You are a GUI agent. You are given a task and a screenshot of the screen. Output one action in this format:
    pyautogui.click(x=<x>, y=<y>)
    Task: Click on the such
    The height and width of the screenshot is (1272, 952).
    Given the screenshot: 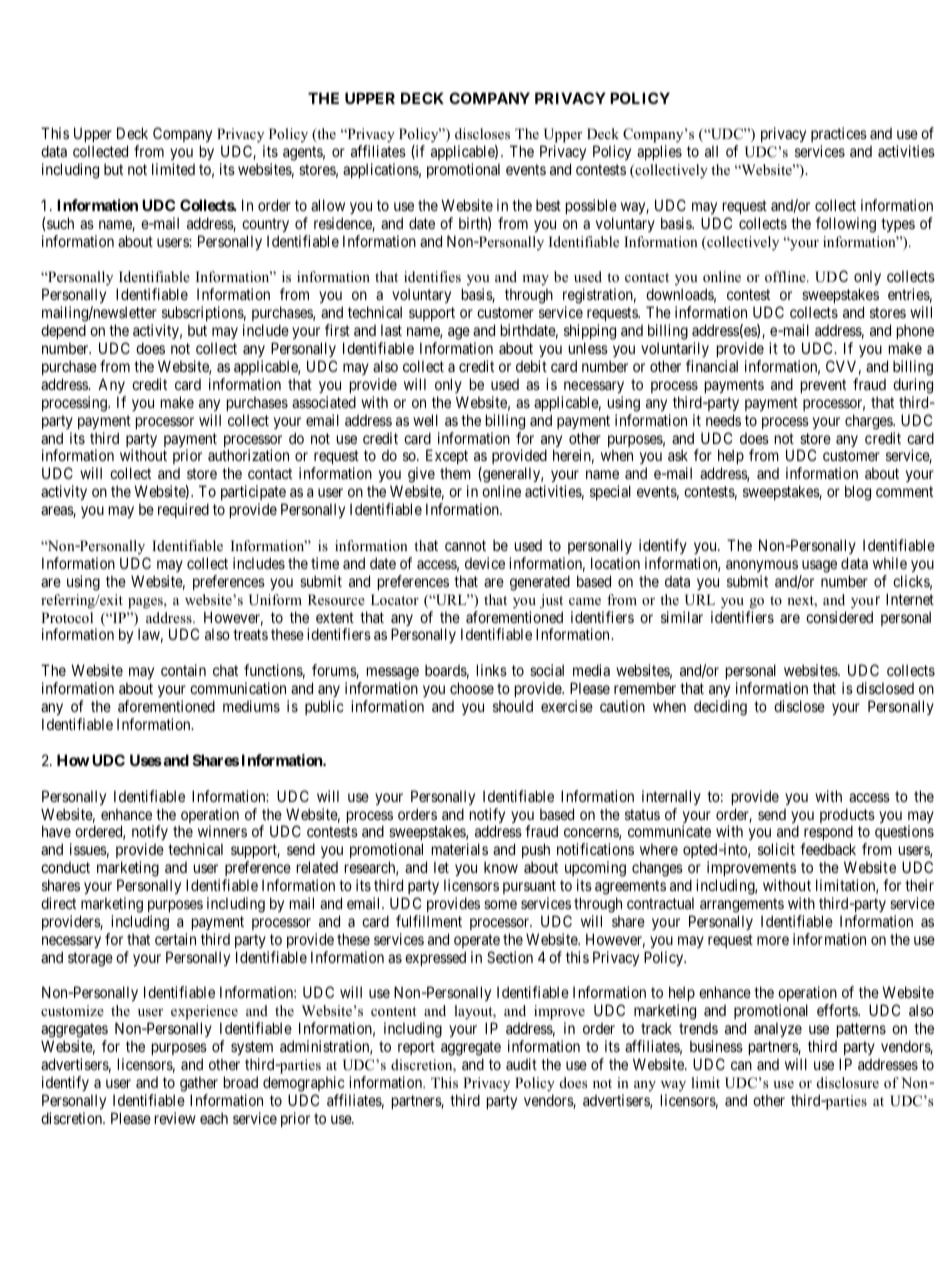 What is the action you would take?
    pyautogui.click(x=59, y=223)
